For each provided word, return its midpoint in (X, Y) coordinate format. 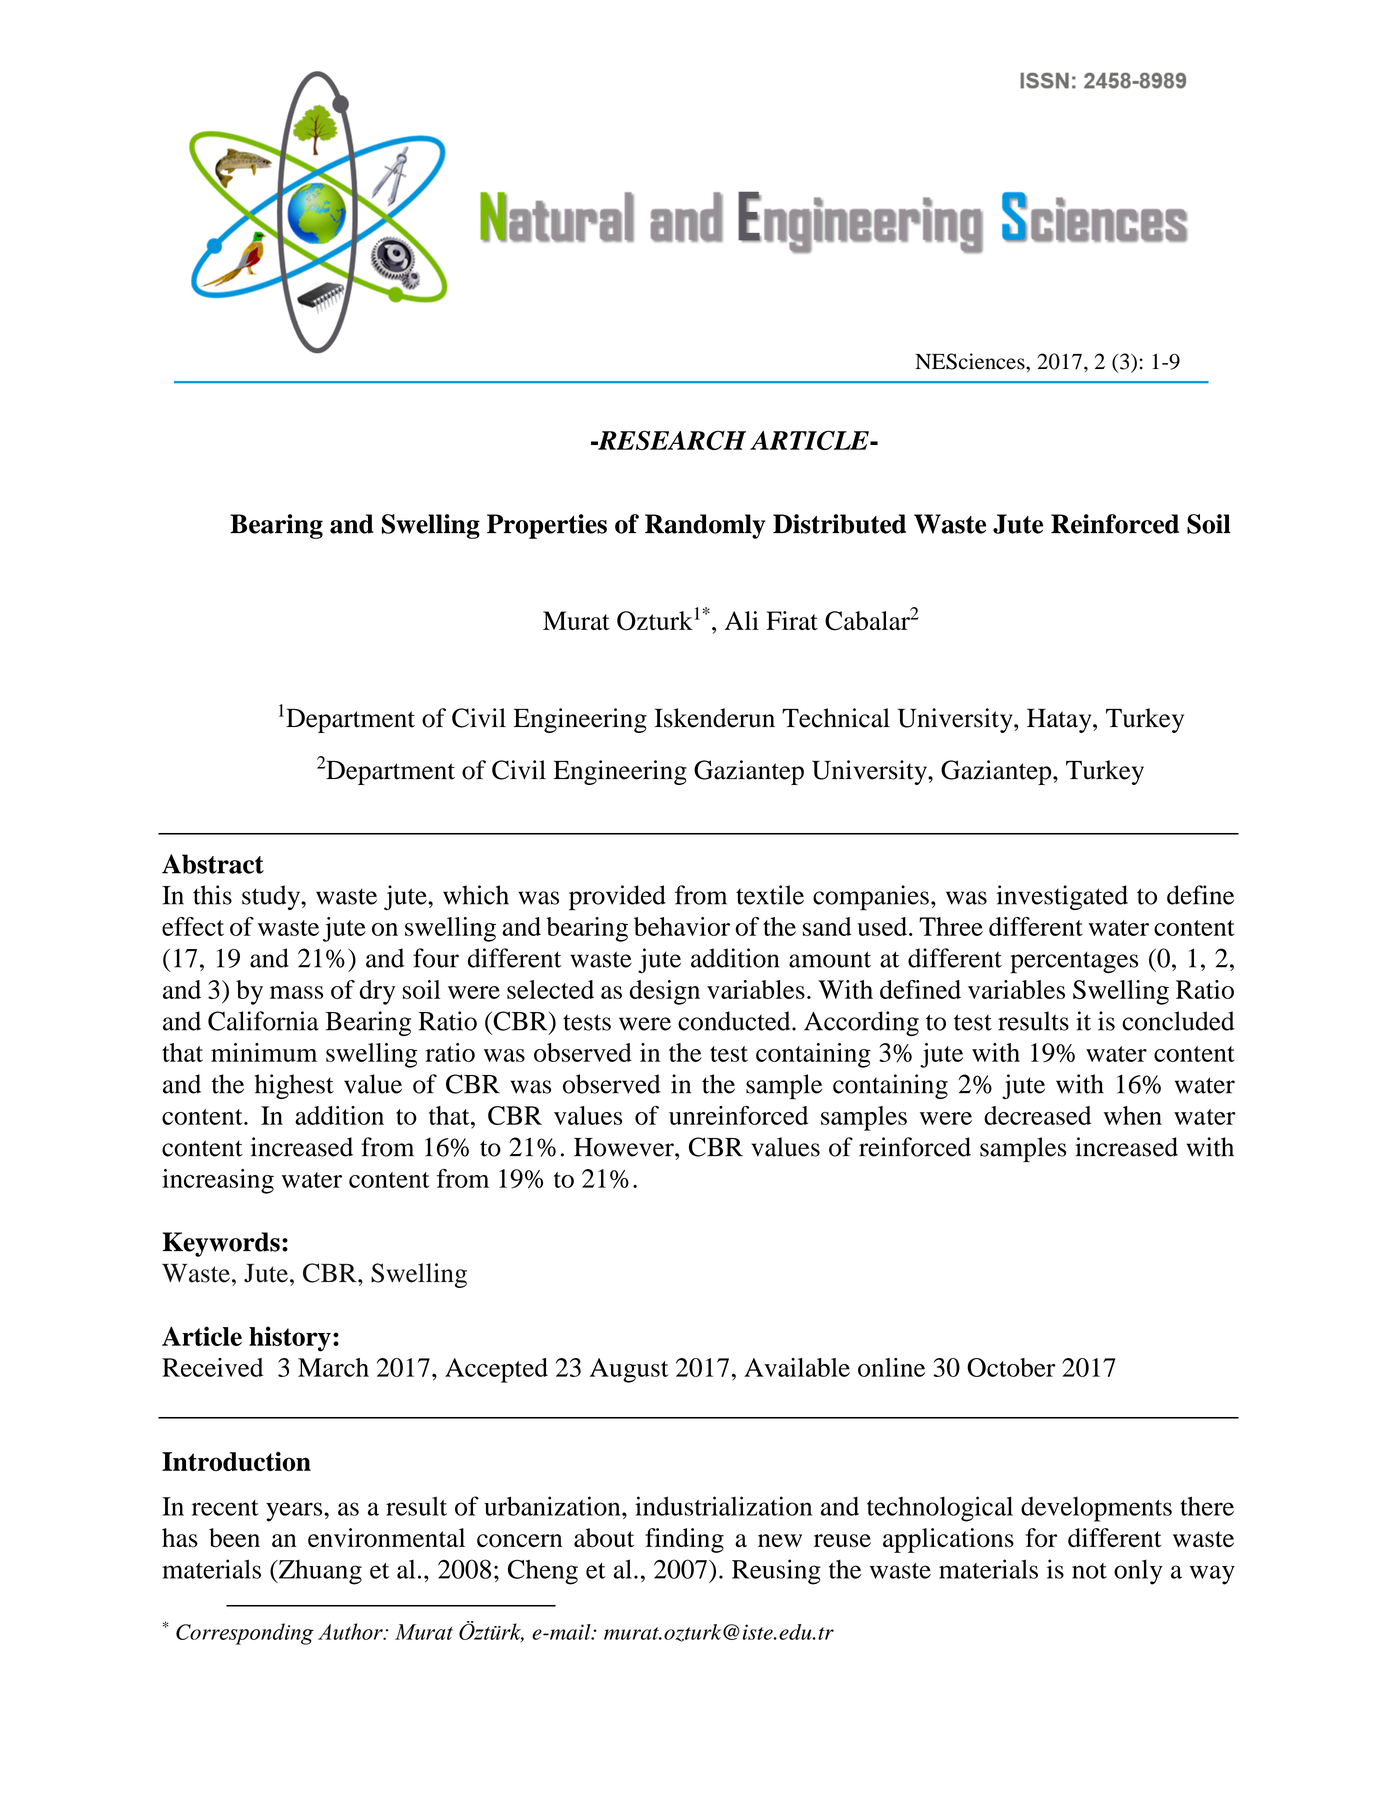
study (272, 897)
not (1089, 1571)
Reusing (776, 1572)
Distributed (839, 524)
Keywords (221, 1244)
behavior (682, 926)
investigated (1062, 897)
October (1011, 1367)
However (625, 1147)
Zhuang (319, 1572)
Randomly (705, 526)
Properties (547, 526)
